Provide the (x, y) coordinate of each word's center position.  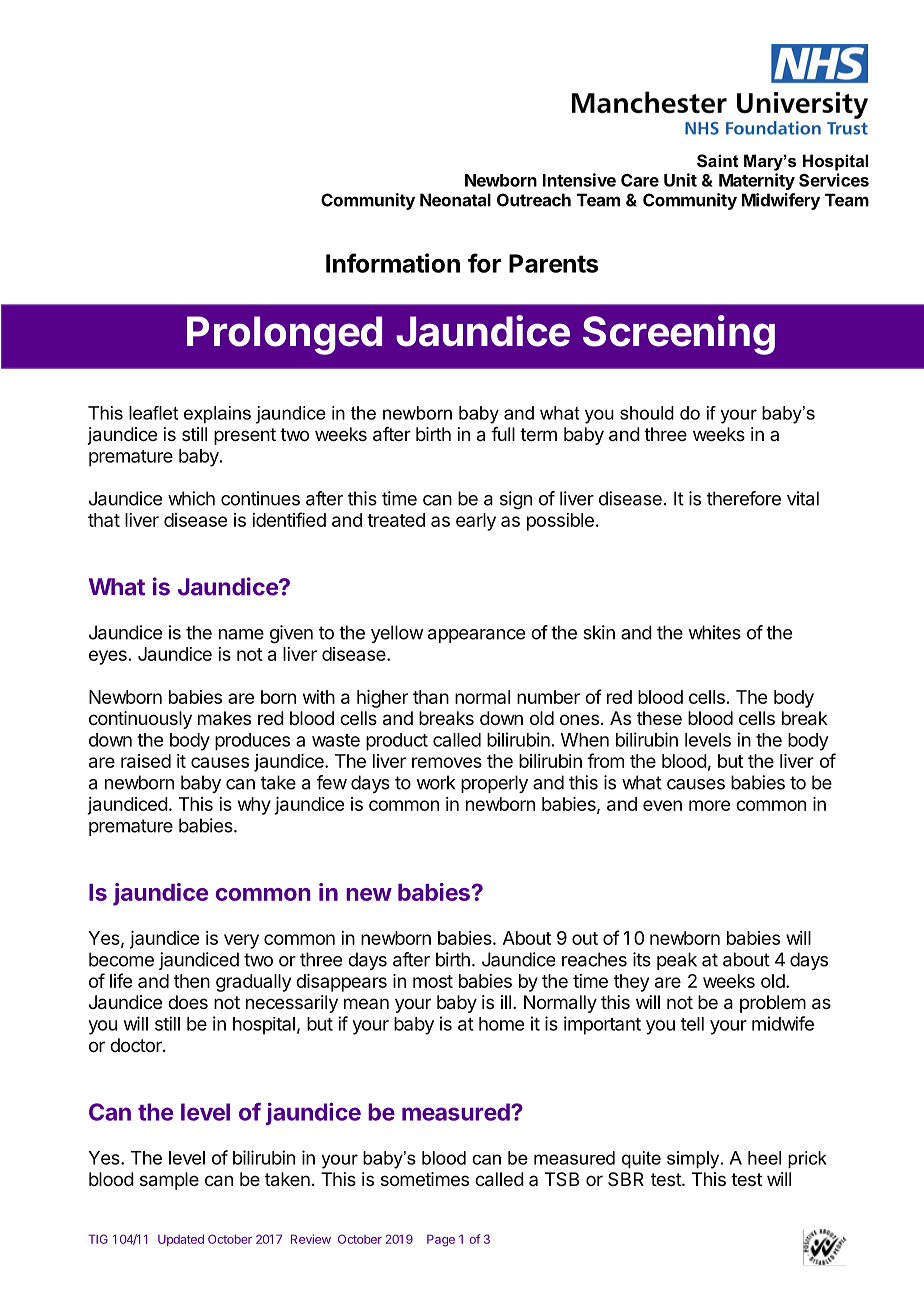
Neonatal (455, 200)
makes (224, 718)
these (659, 718)
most (433, 981)
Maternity (757, 181)
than (431, 697)
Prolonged (284, 335)
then (192, 981)
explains (217, 415)
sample (169, 1181)
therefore (744, 498)
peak (677, 961)
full (503, 434)
